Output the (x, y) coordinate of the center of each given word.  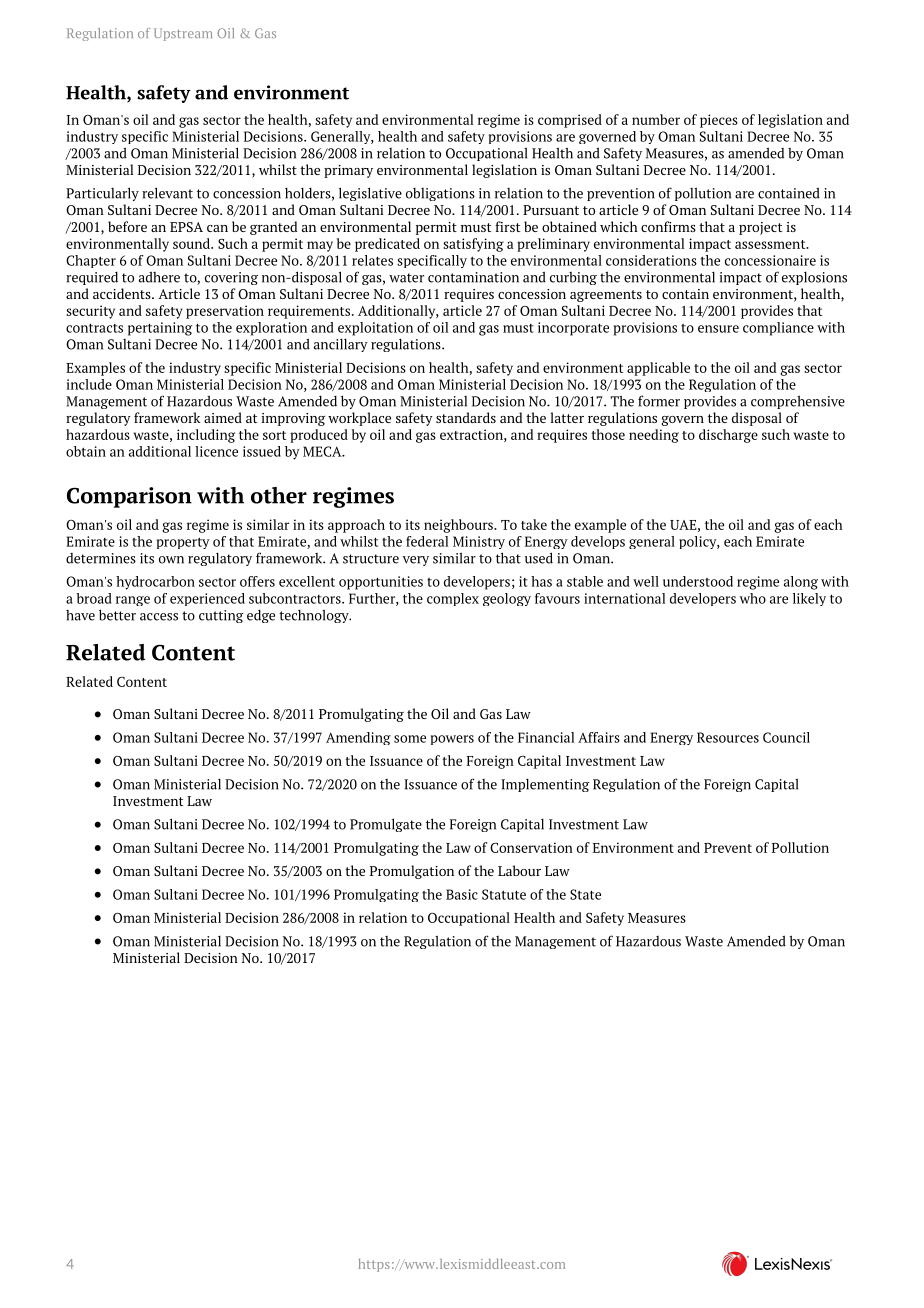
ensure (718, 329)
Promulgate (386, 825)
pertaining (160, 329)
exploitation (375, 329)
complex (453, 599)
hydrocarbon (155, 583)
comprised (570, 121)
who (753, 598)
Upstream (183, 34)
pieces (719, 121)
